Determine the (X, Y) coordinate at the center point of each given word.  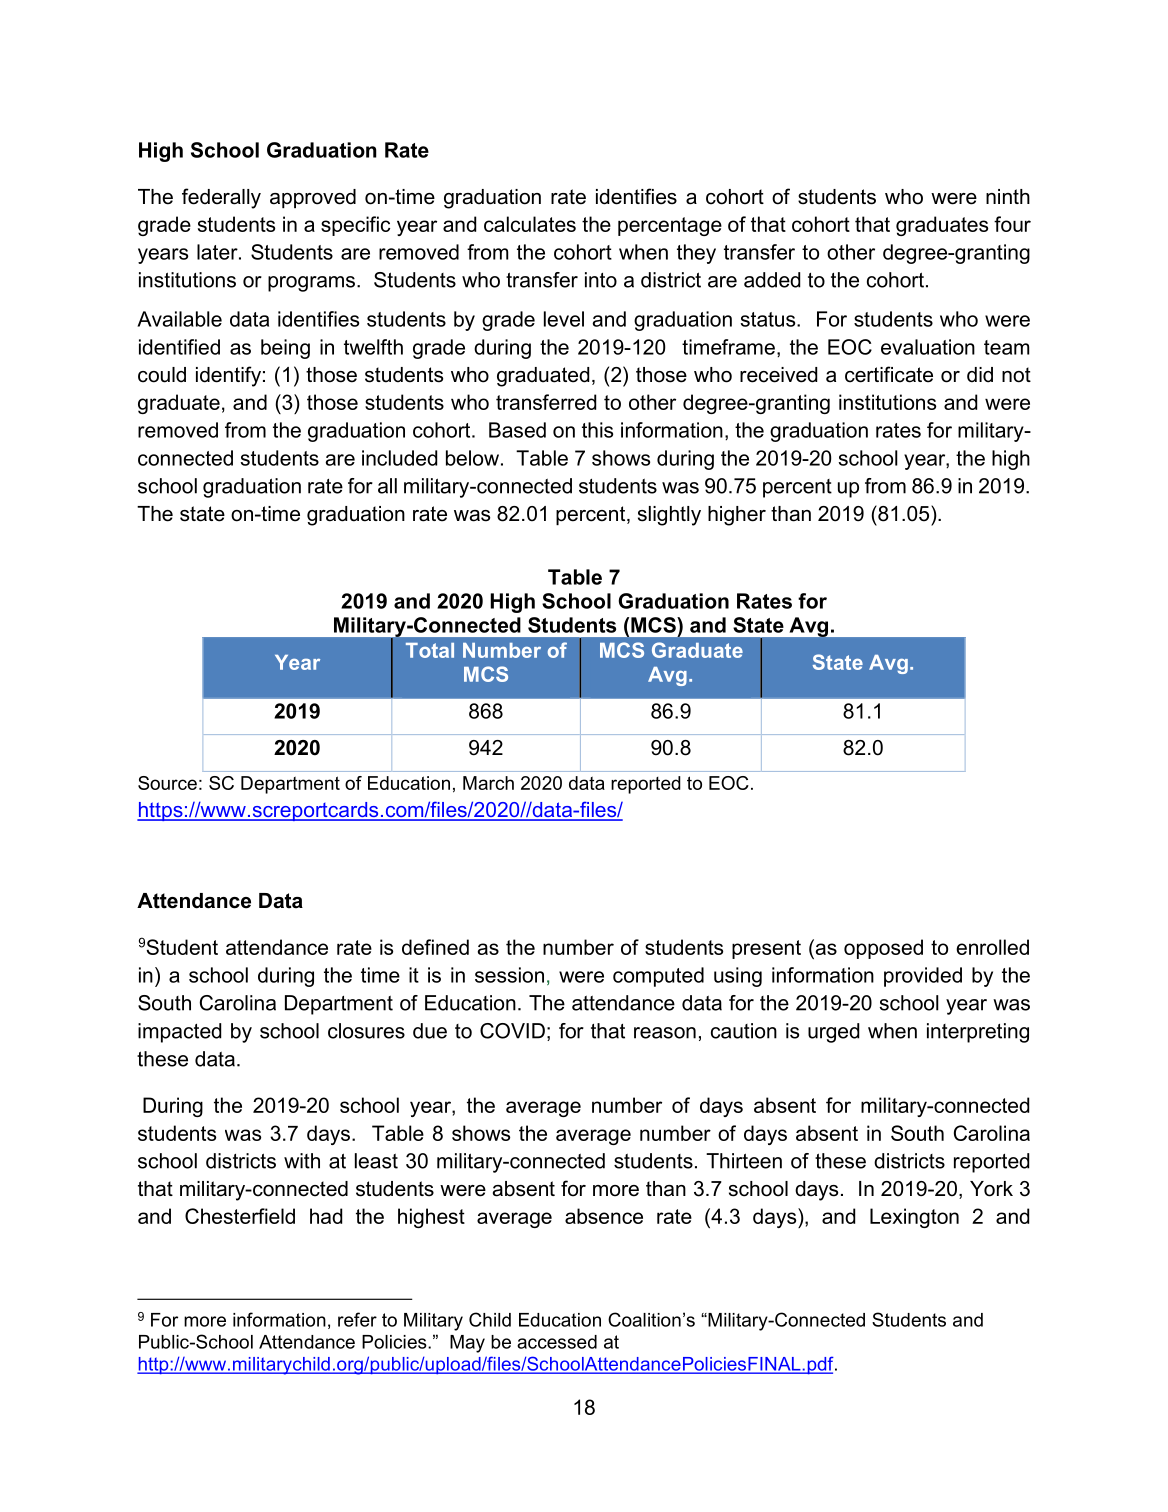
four (1012, 224)
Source (167, 783)
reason (665, 1033)
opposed (883, 949)
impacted (179, 1033)
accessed (557, 1342)
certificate (889, 374)
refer (357, 1319)
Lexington (914, 1218)
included (399, 458)
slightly (669, 516)
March (488, 783)
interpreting (978, 1033)
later (218, 252)
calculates (530, 224)
